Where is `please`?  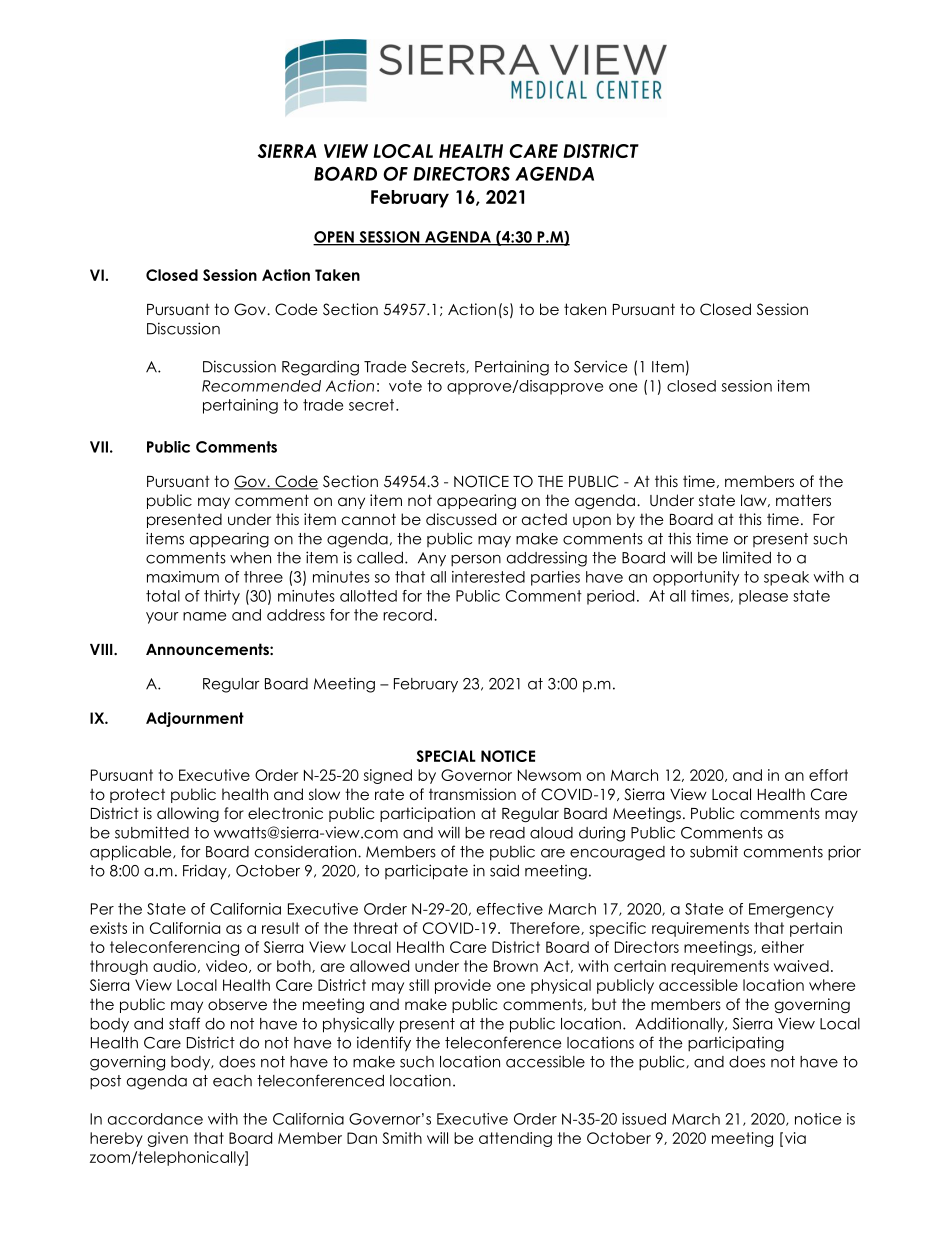 please is located at coordinates (763, 597).
